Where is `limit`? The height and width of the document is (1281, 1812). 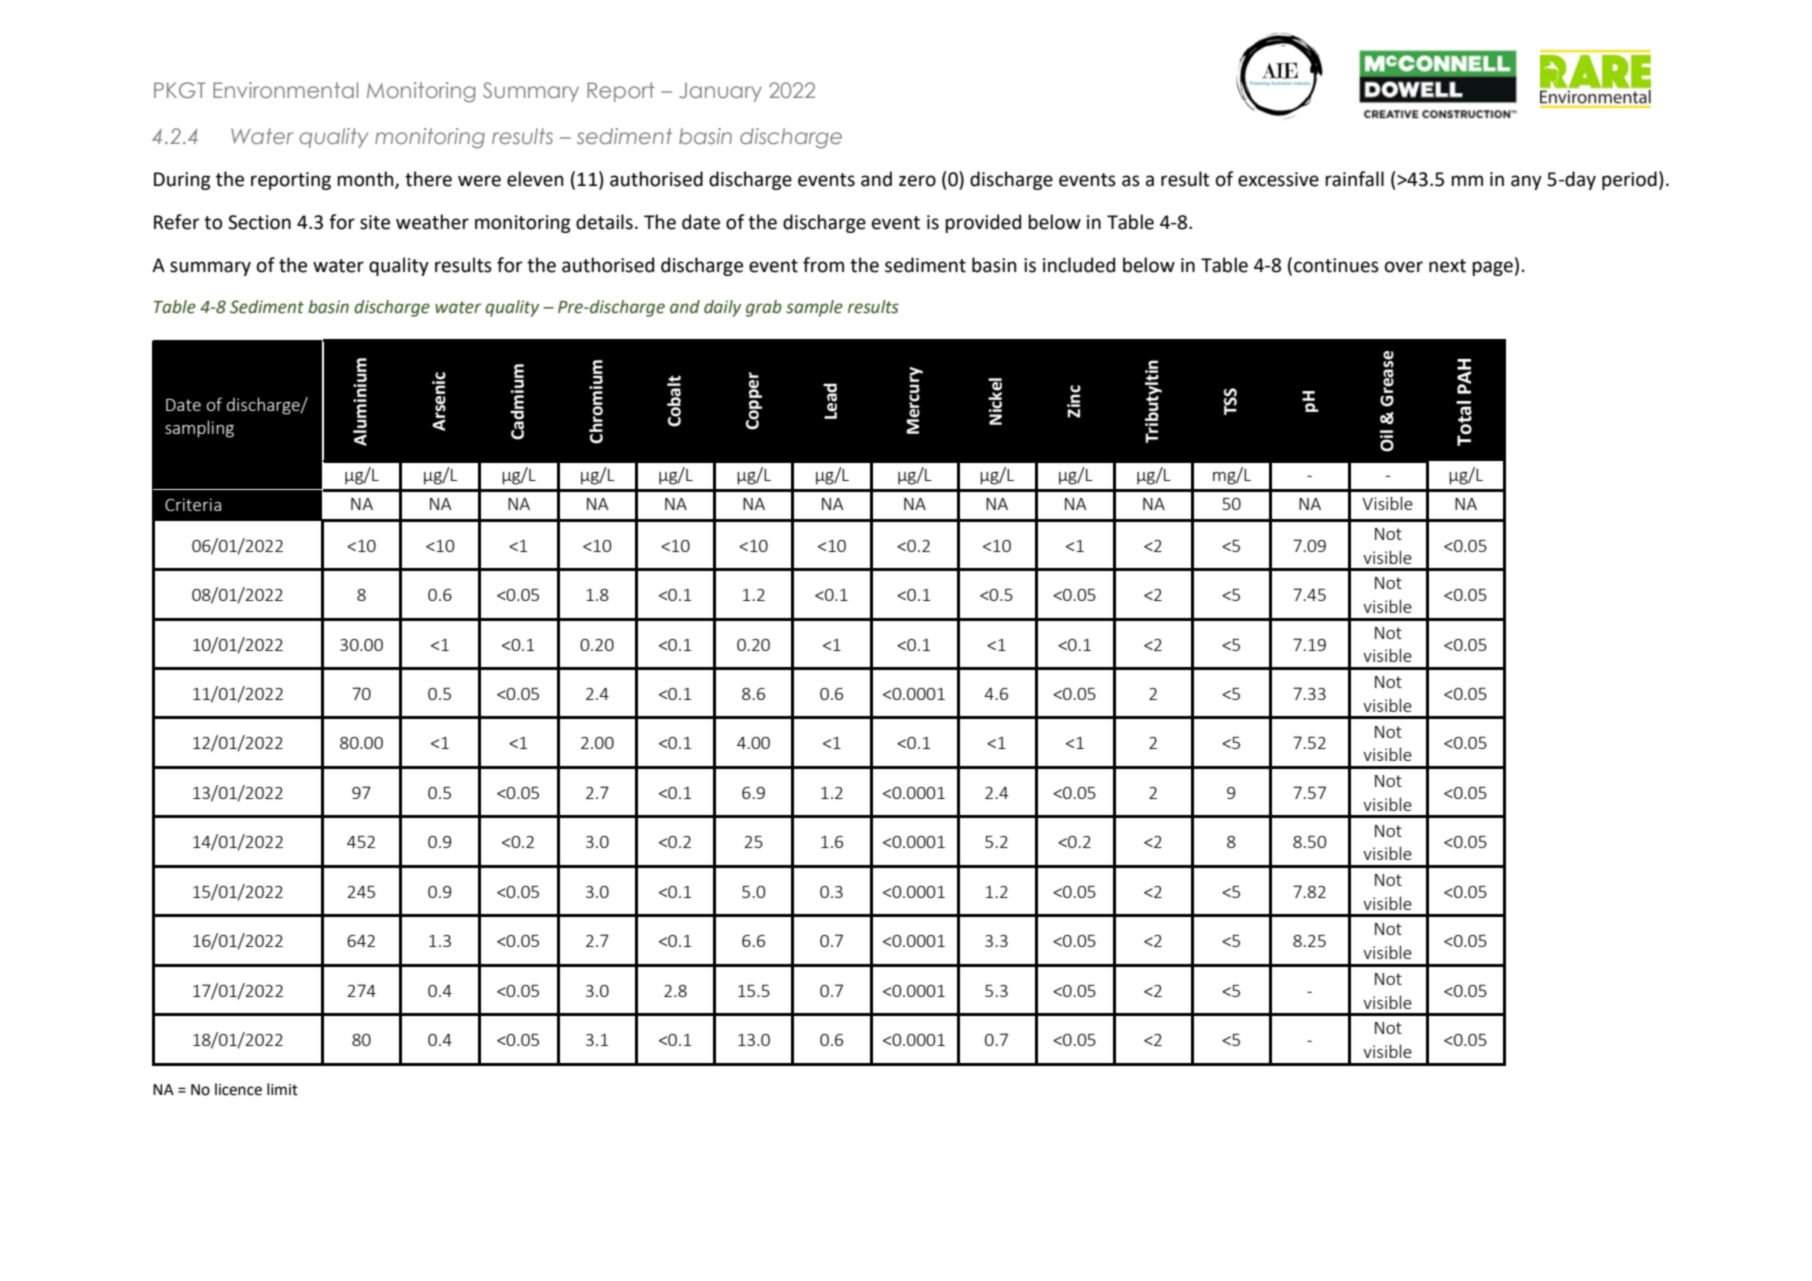 limit is located at coordinates (282, 1089).
